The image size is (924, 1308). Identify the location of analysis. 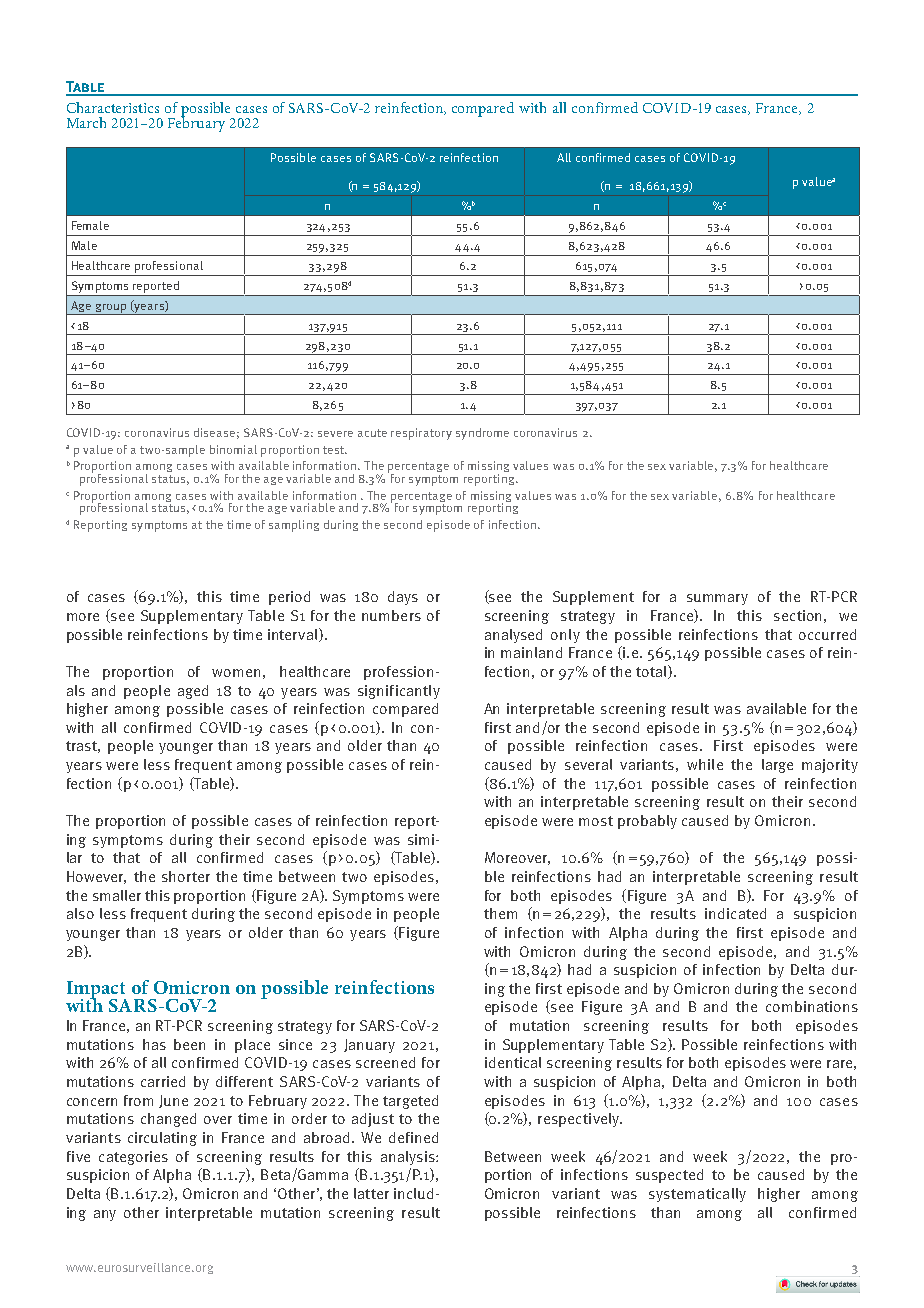
(409, 1158).
